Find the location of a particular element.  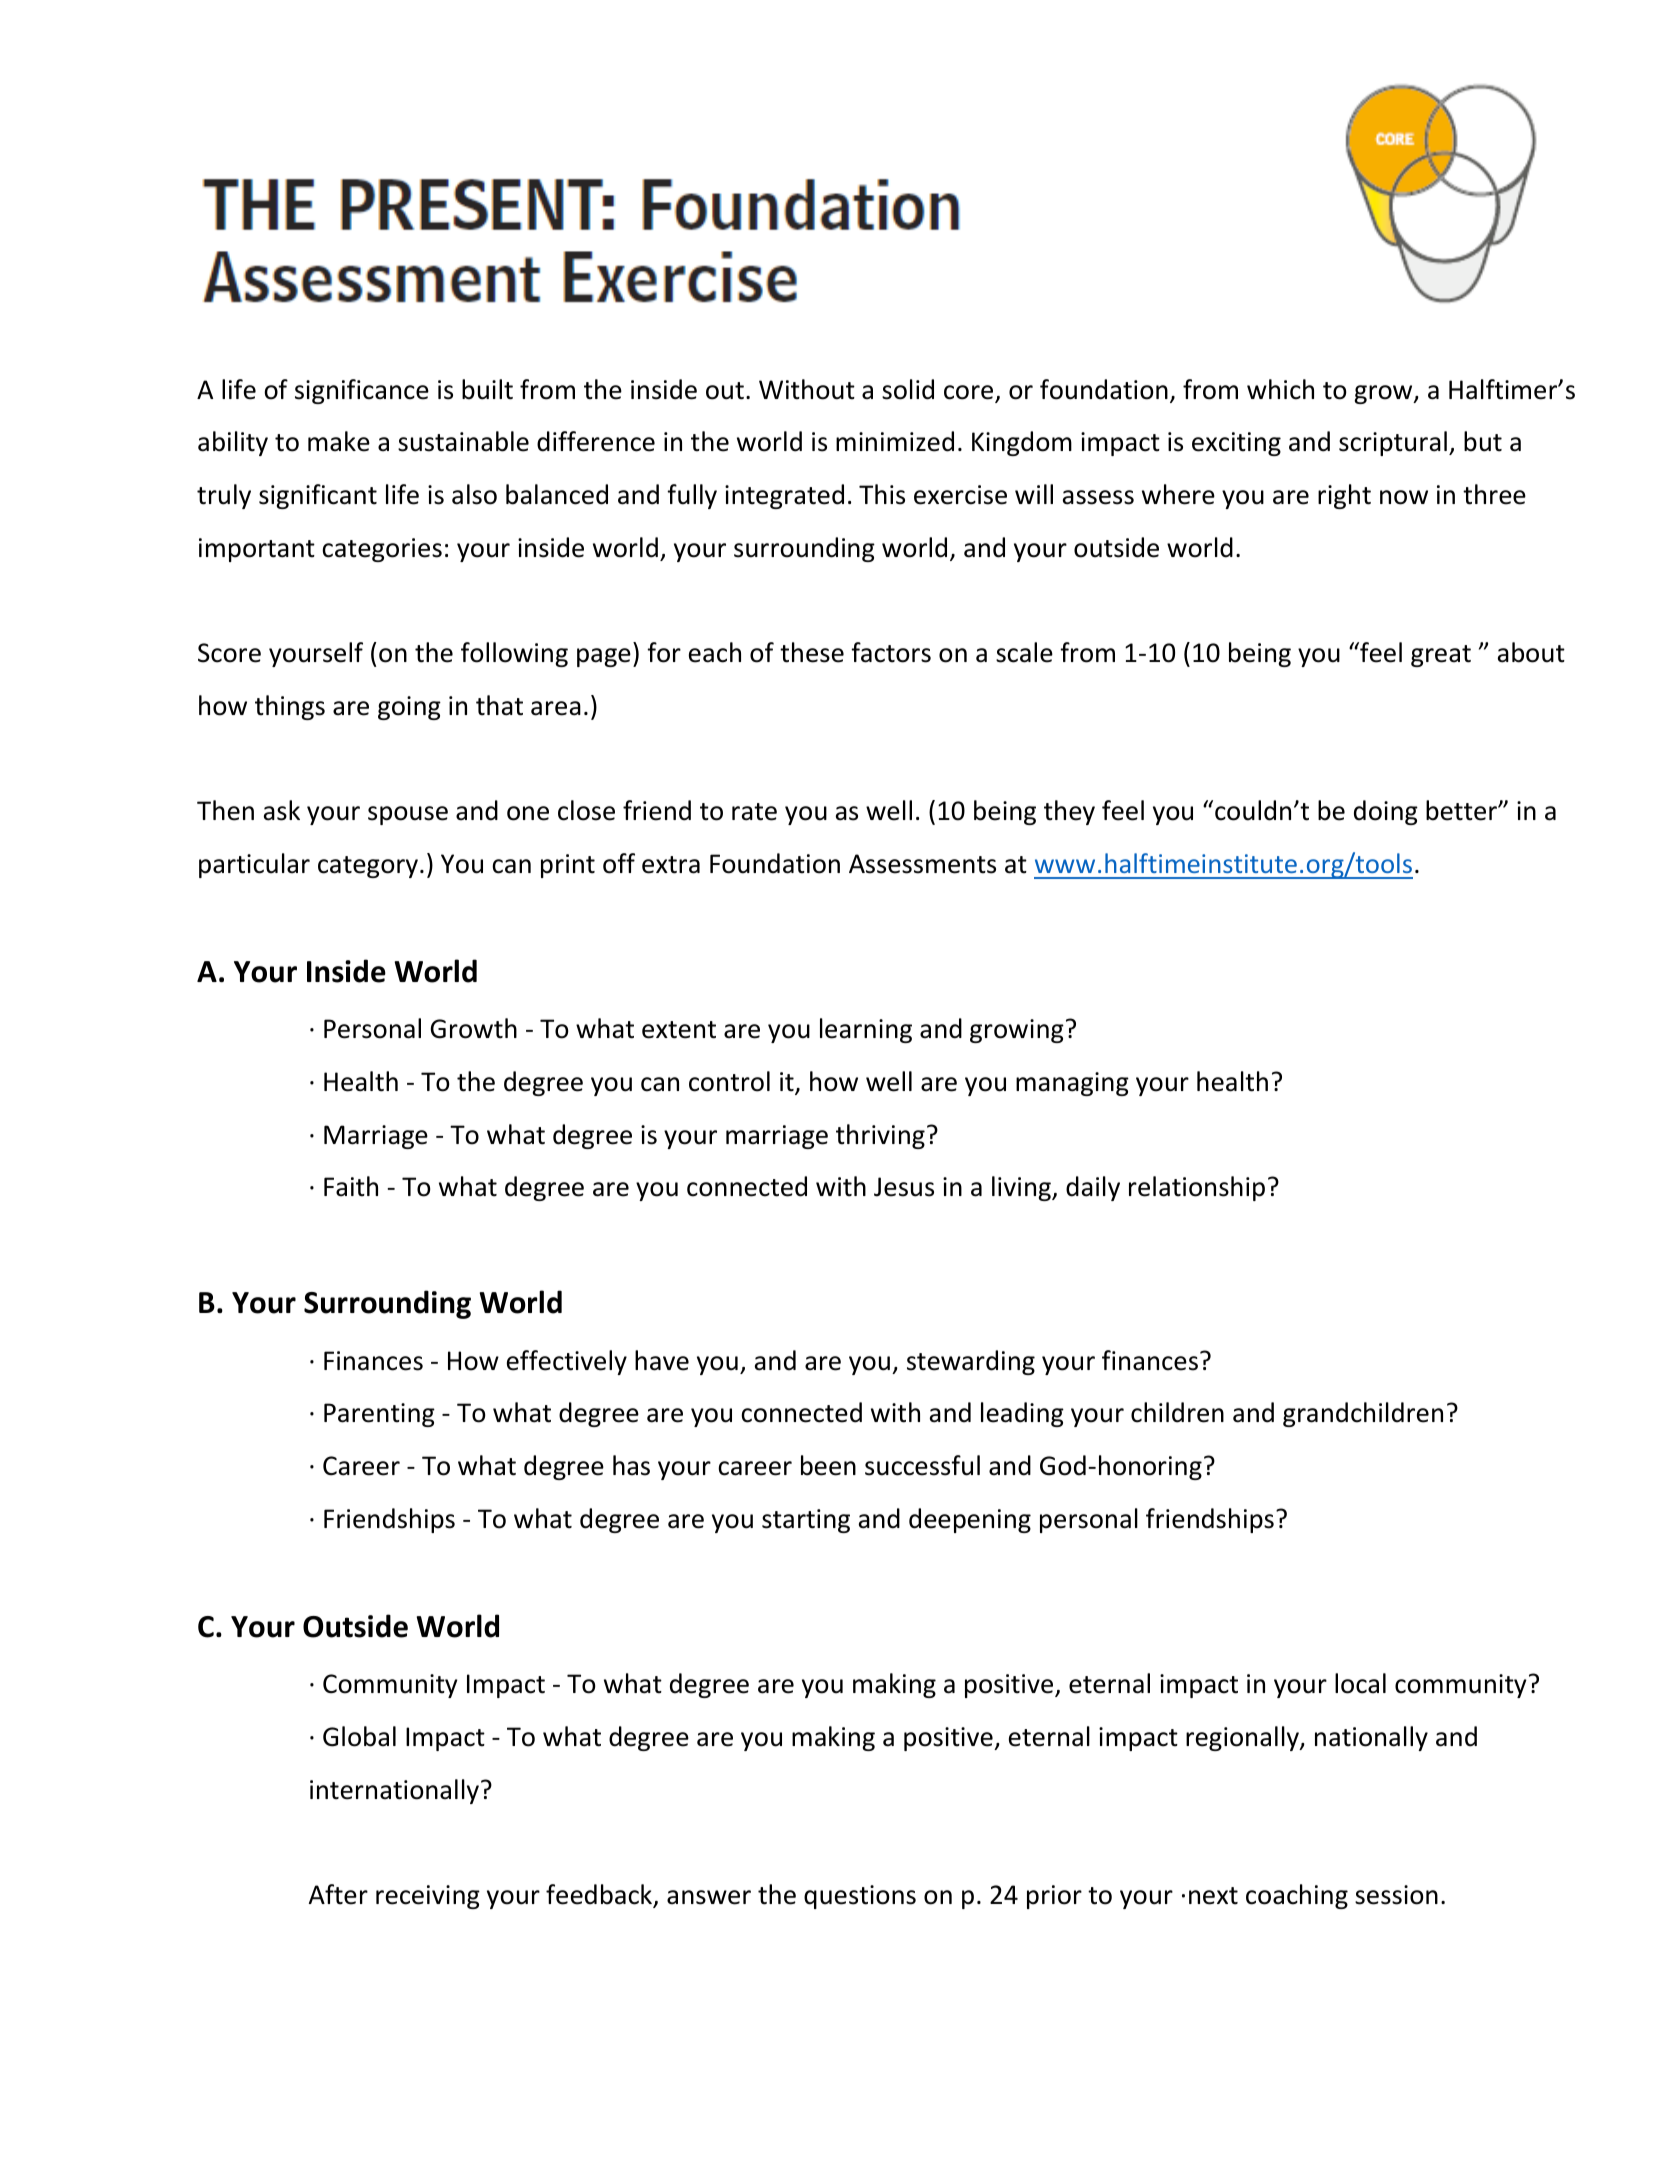

local is located at coordinates (1360, 1683).
